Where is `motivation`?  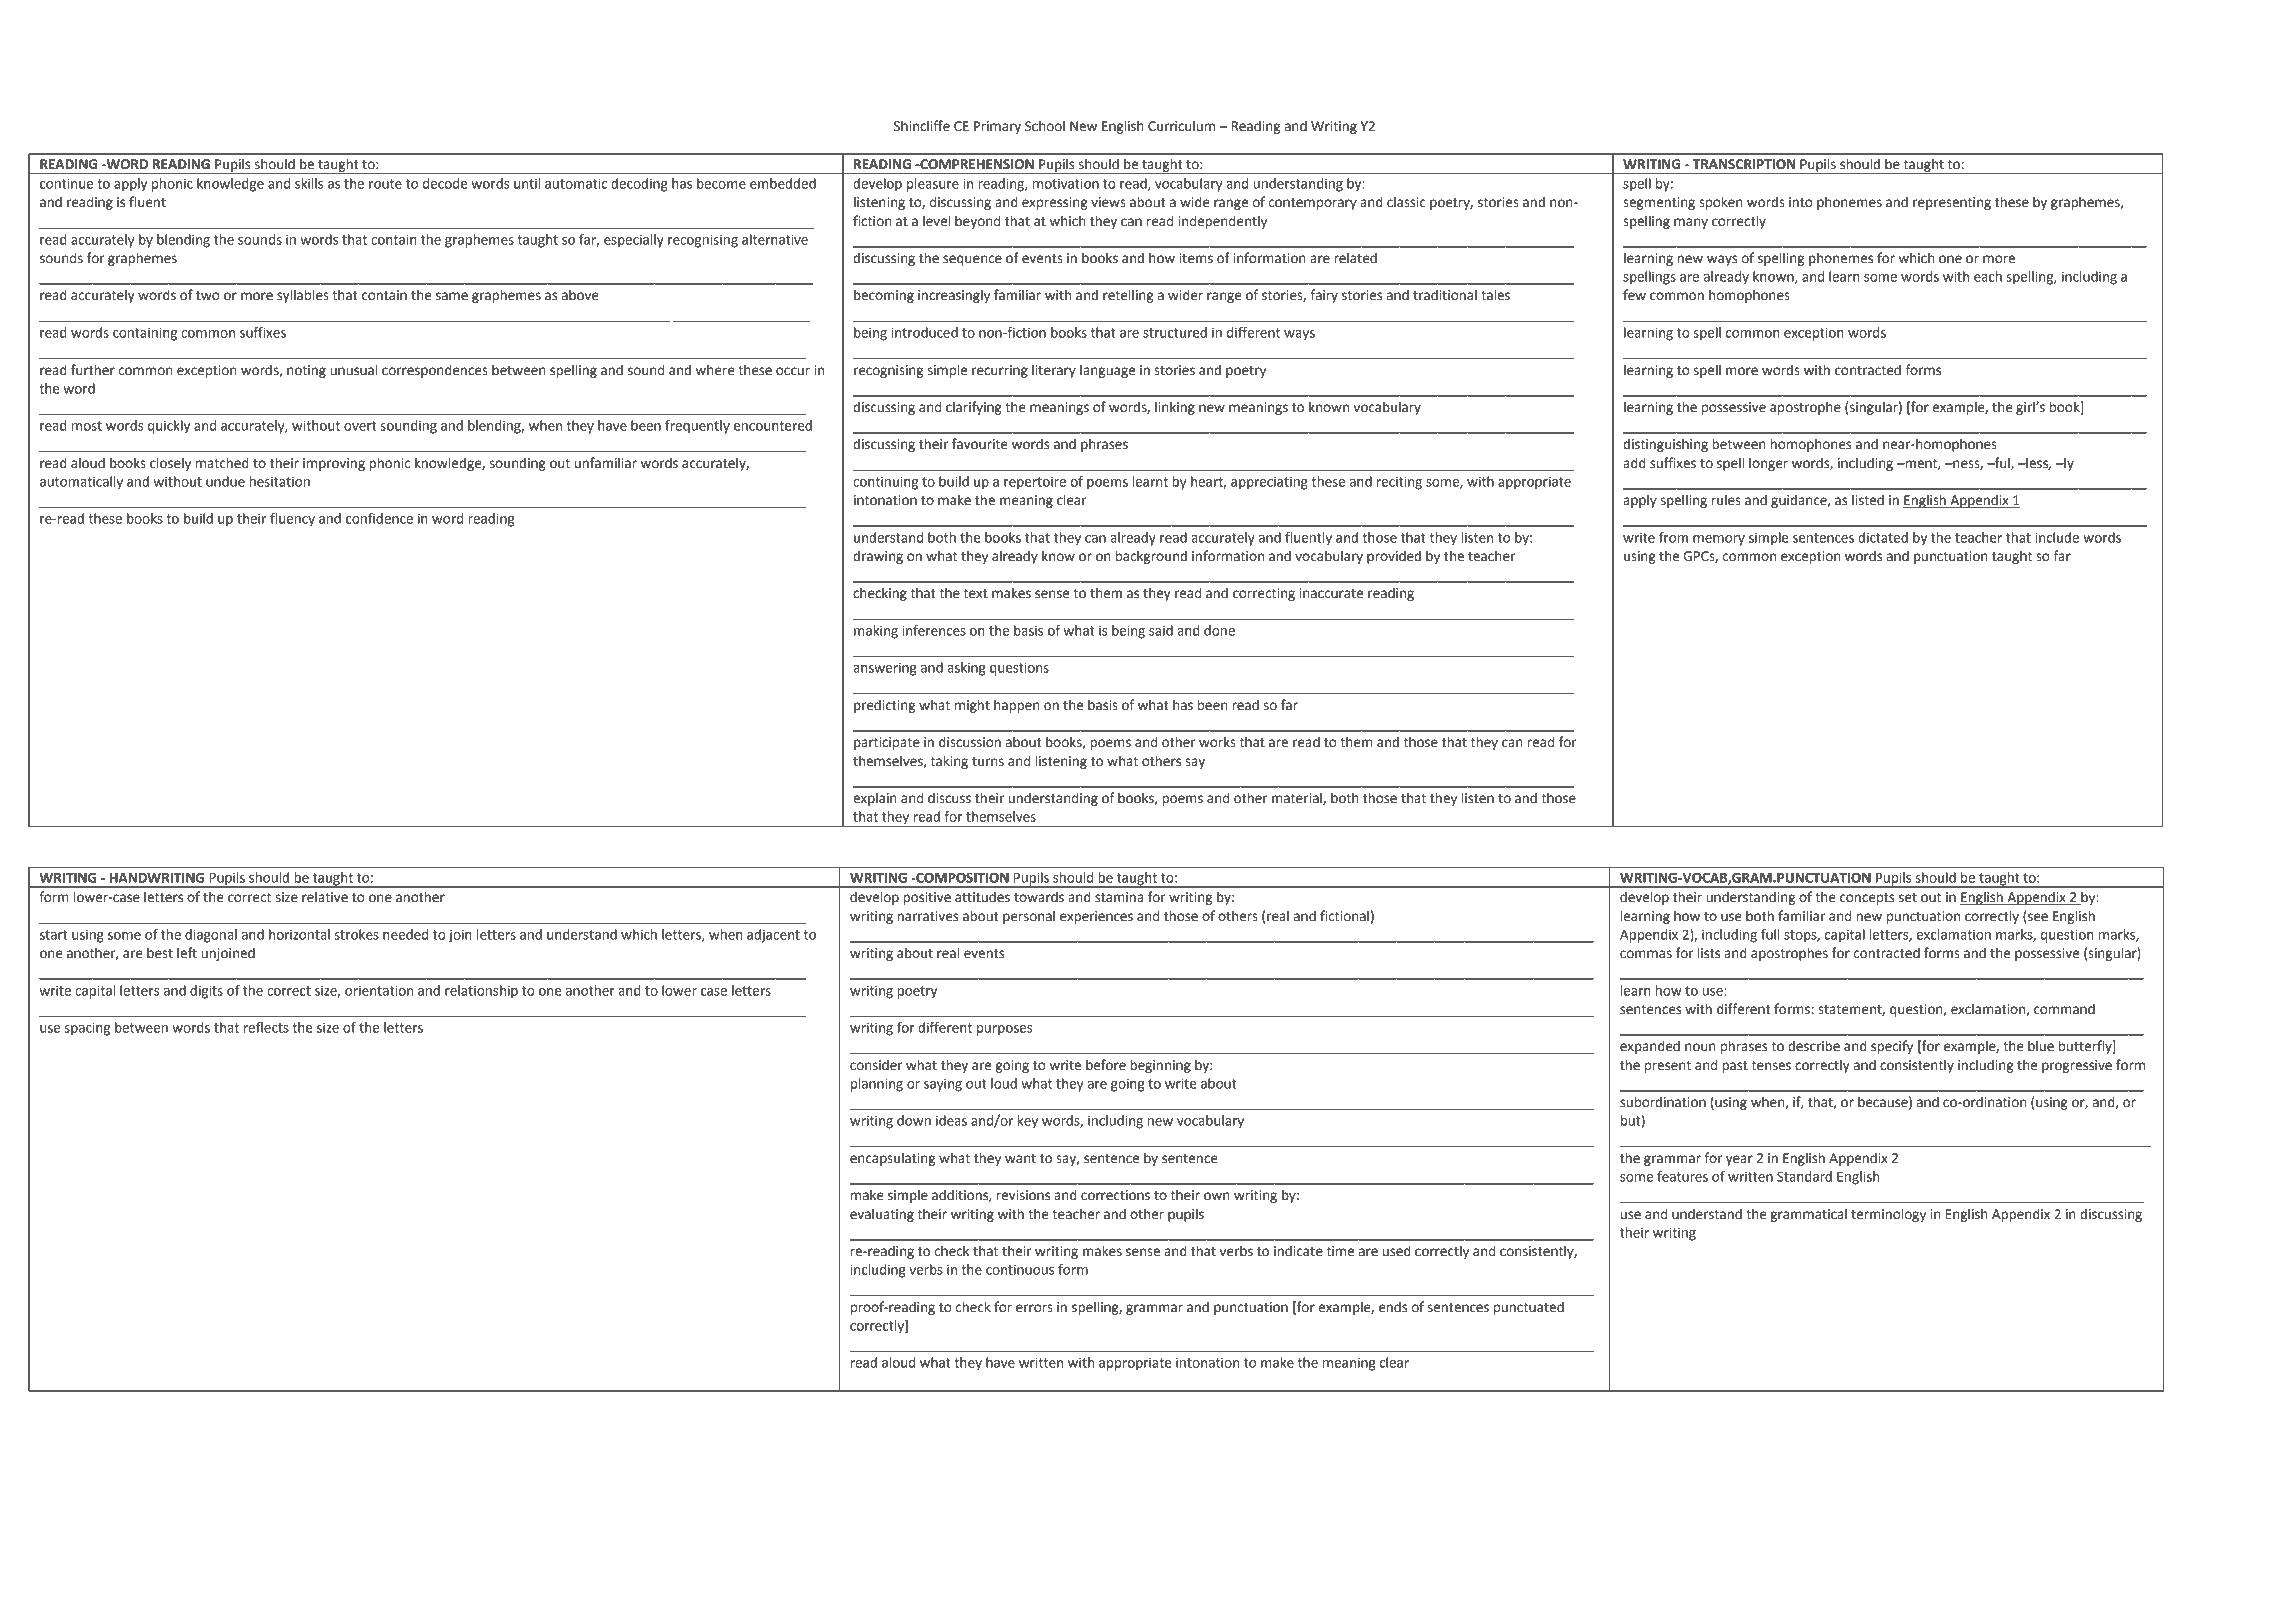
motivation is located at coordinates (1066, 183).
